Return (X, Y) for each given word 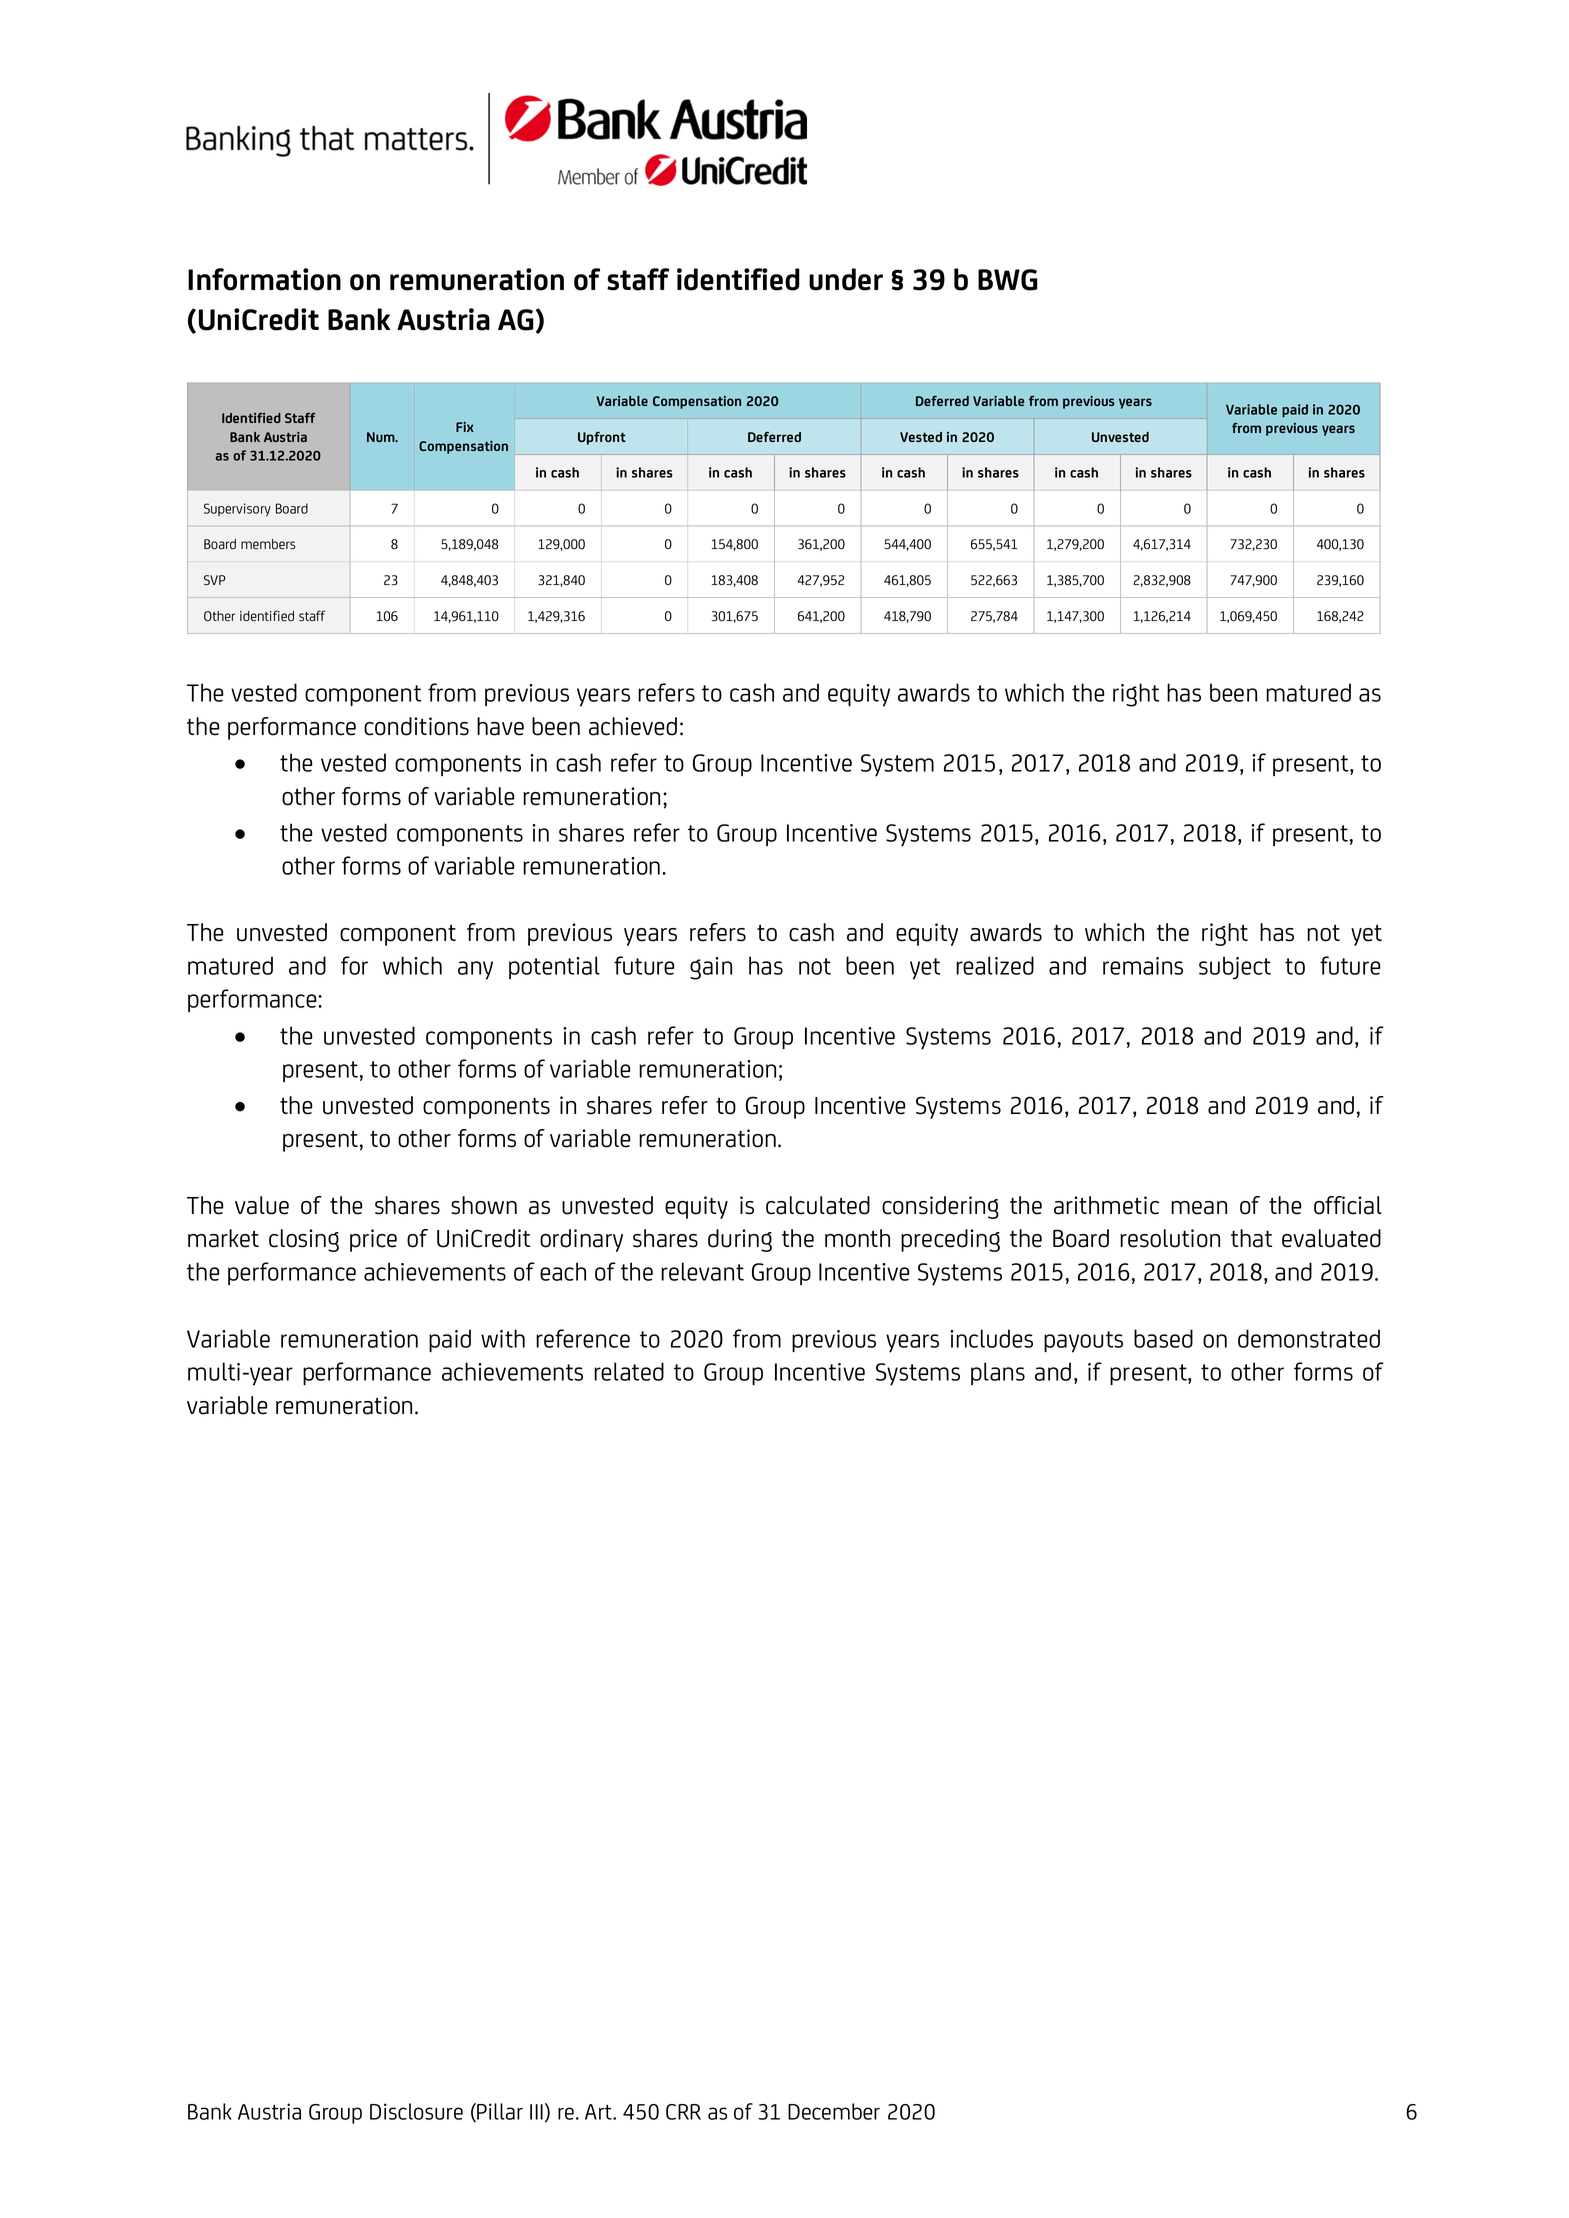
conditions (416, 726)
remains (1143, 966)
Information (264, 279)
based (1163, 1338)
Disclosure (416, 2111)
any (475, 970)
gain (711, 968)
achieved (633, 726)
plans (998, 1373)
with (503, 1338)
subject (1235, 967)
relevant (702, 1271)
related (629, 1371)
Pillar (499, 2112)
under (846, 279)
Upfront (602, 438)
